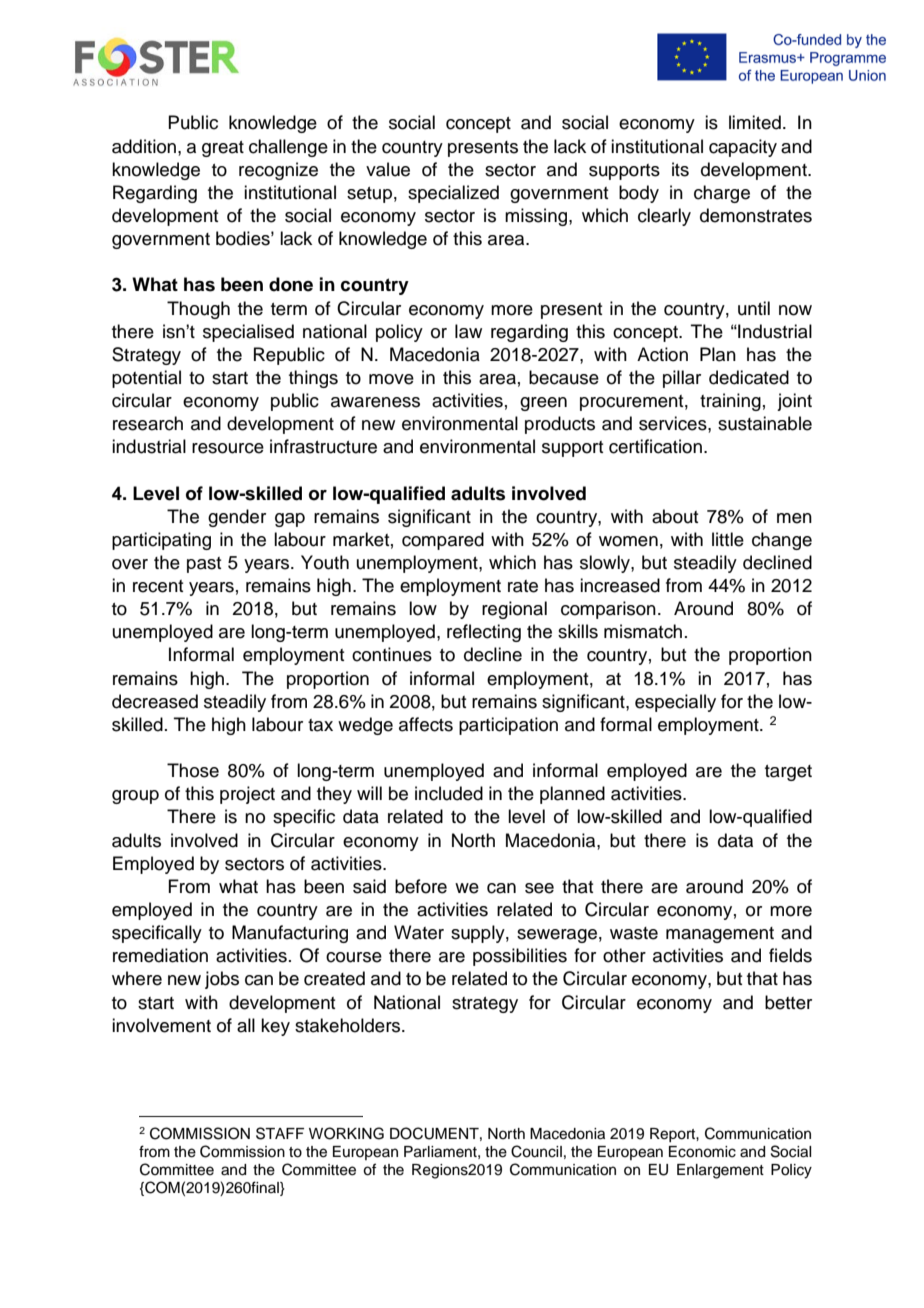  Describe the element at coordinates (223, 149) in the screenshot. I see `great` at that location.
